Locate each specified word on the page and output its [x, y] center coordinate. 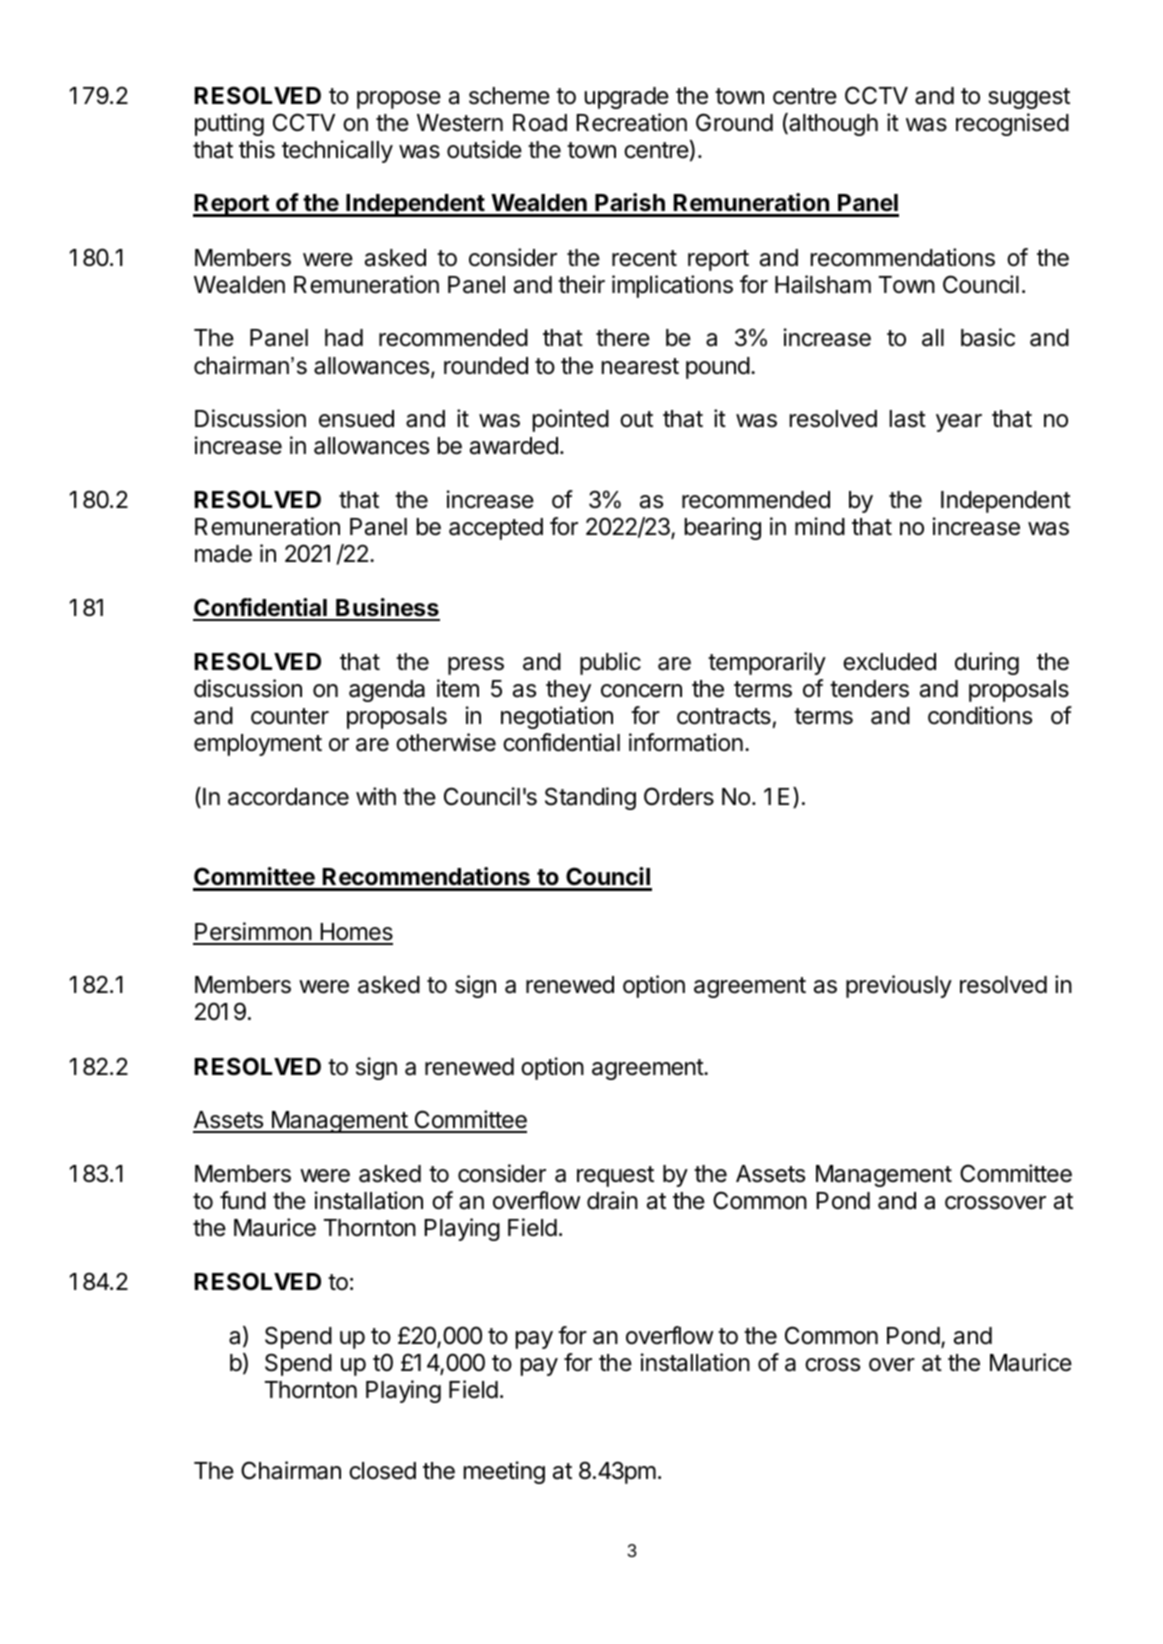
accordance [288, 797]
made [223, 554]
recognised [1012, 124]
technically [337, 151]
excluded [889, 662]
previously [899, 986]
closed [382, 1471]
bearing [723, 528]
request [615, 1176]
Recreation [631, 122]
